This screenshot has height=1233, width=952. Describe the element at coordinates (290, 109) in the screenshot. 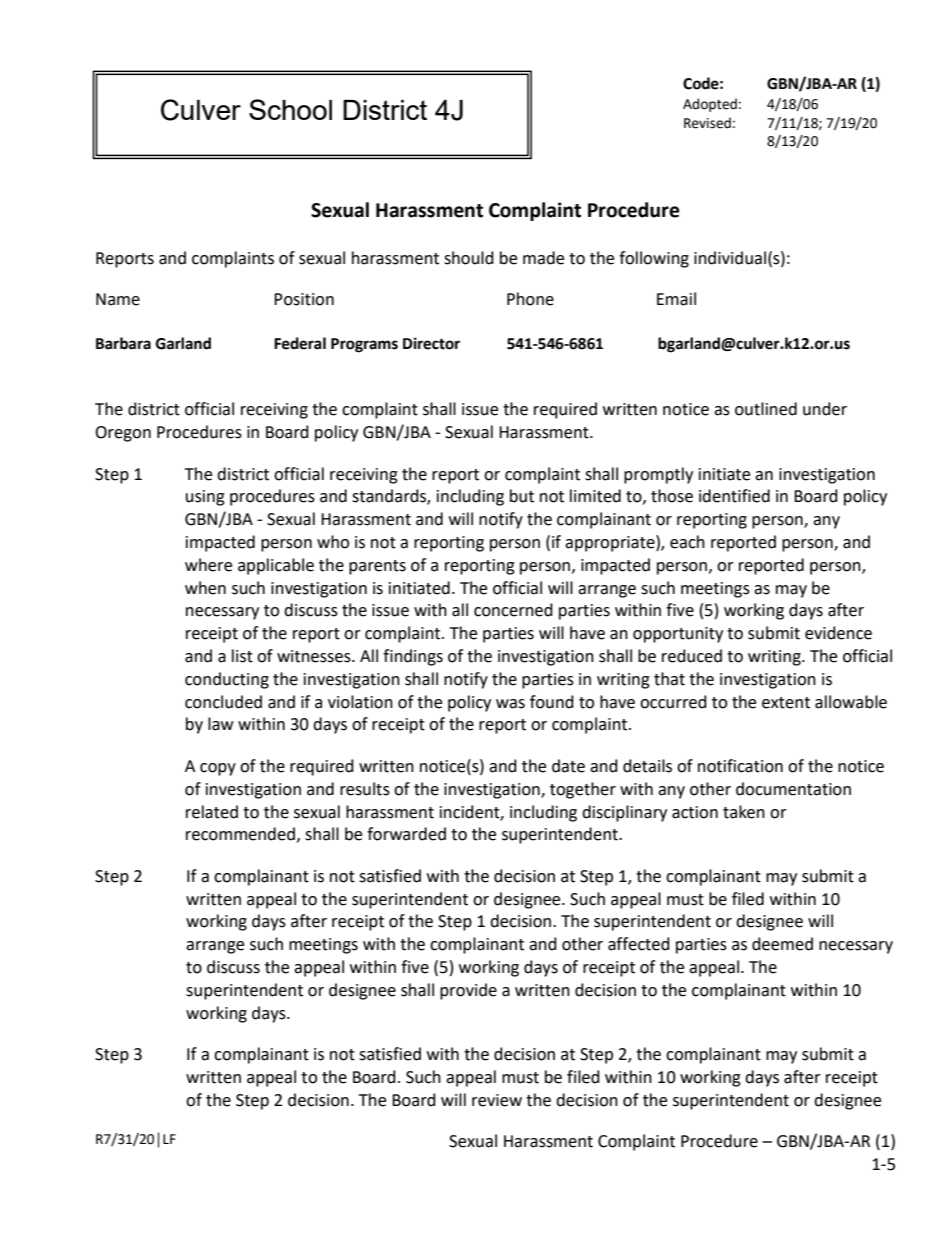

I see `School` at that location.
